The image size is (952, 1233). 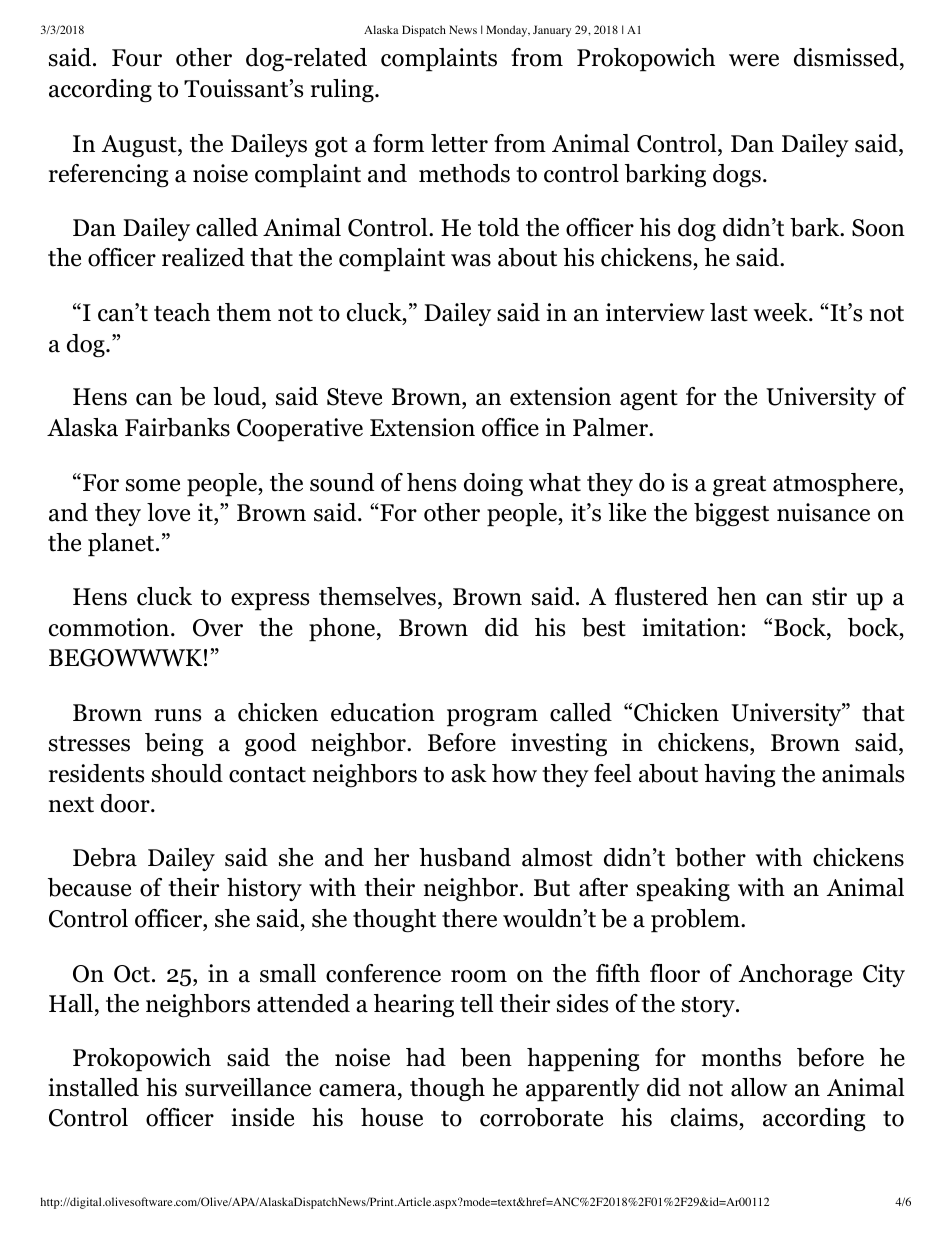 What do you see at coordinates (177, 427) in the screenshot?
I see `Fairbanks` at bounding box center [177, 427].
